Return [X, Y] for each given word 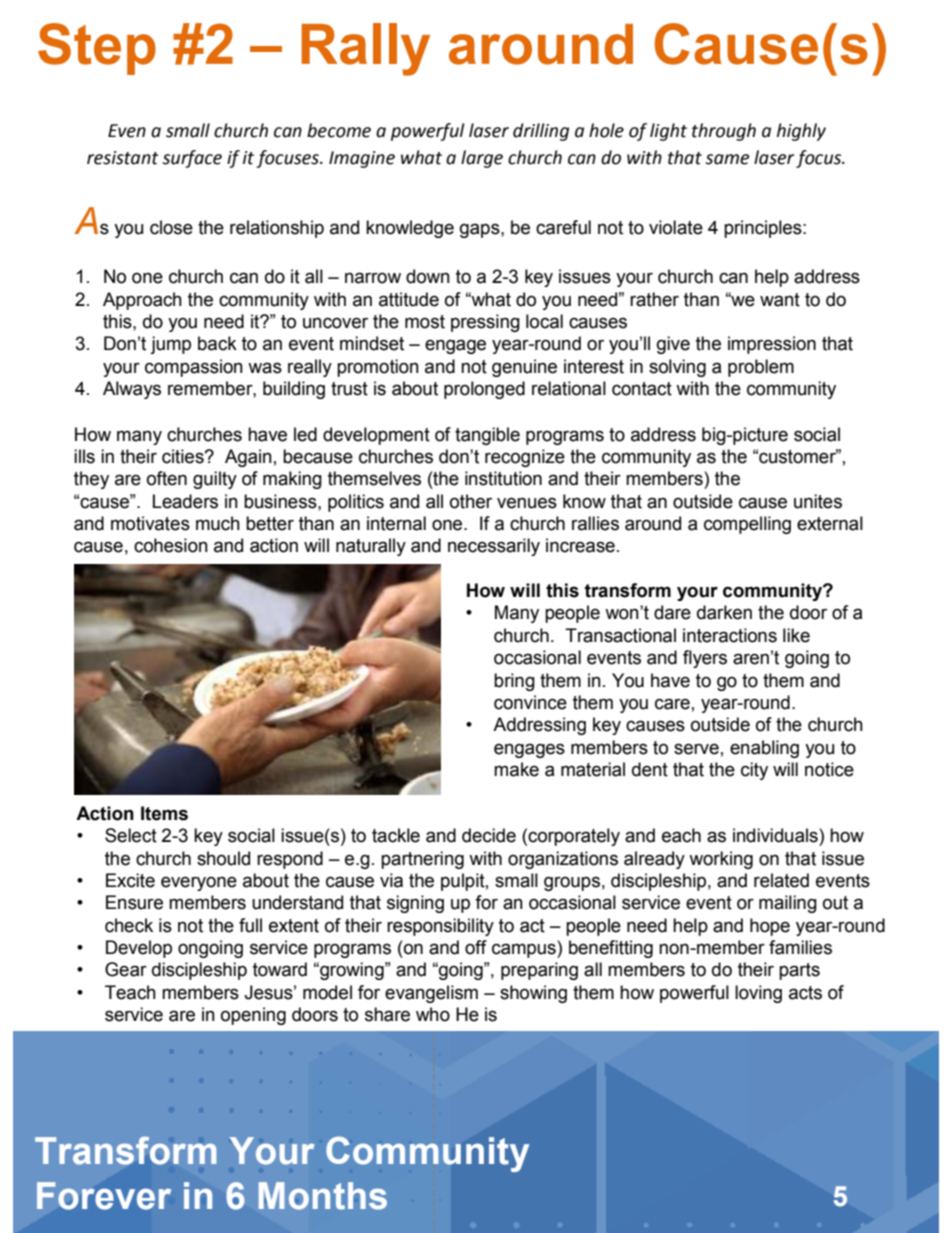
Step [97, 49]
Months [323, 1196]
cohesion [171, 545]
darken [724, 612]
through [724, 132]
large [482, 159]
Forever [104, 1196]
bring [514, 682]
